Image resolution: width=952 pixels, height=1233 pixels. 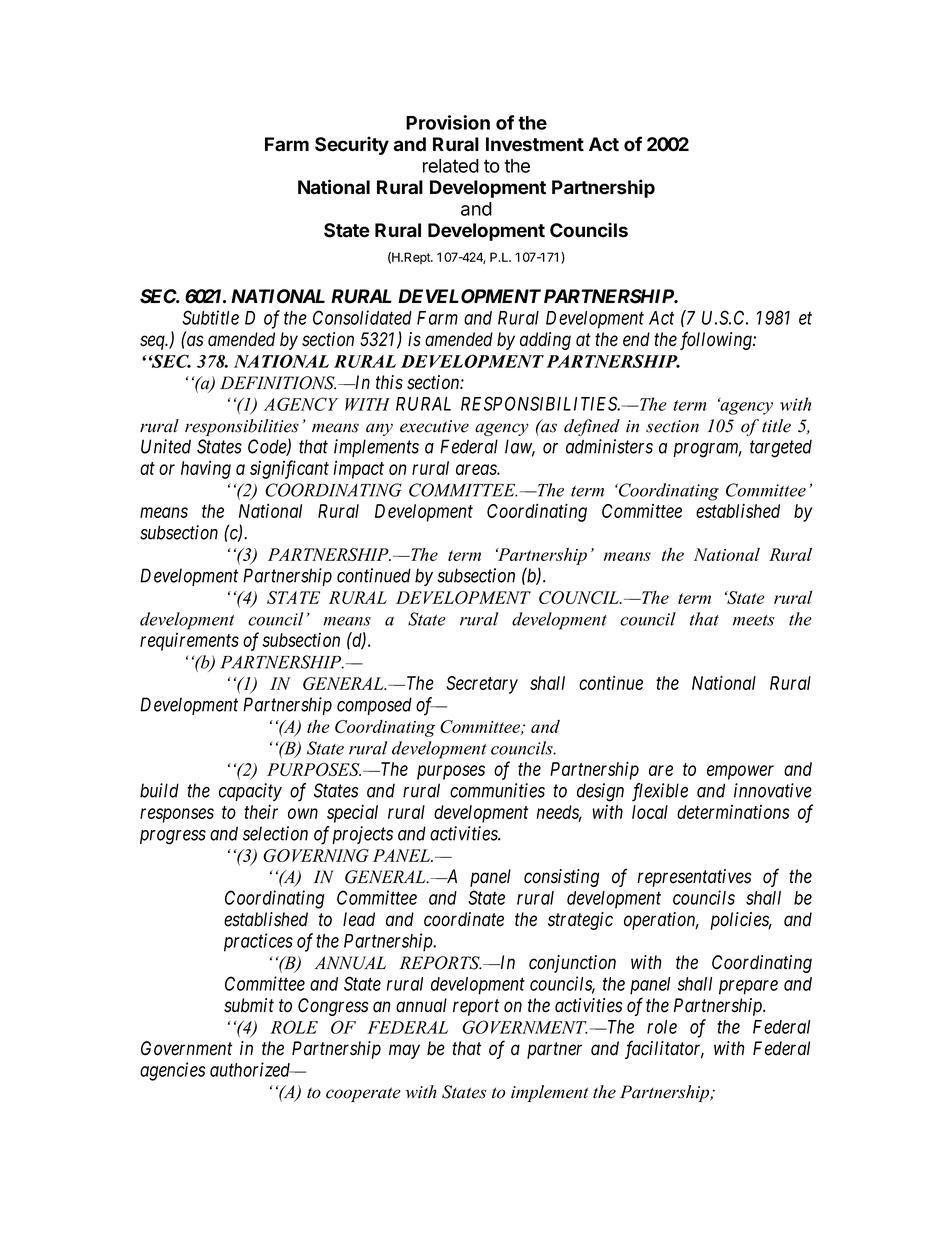 What do you see at coordinates (250, 792) in the screenshot?
I see `capacity` at bounding box center [250, 792].
